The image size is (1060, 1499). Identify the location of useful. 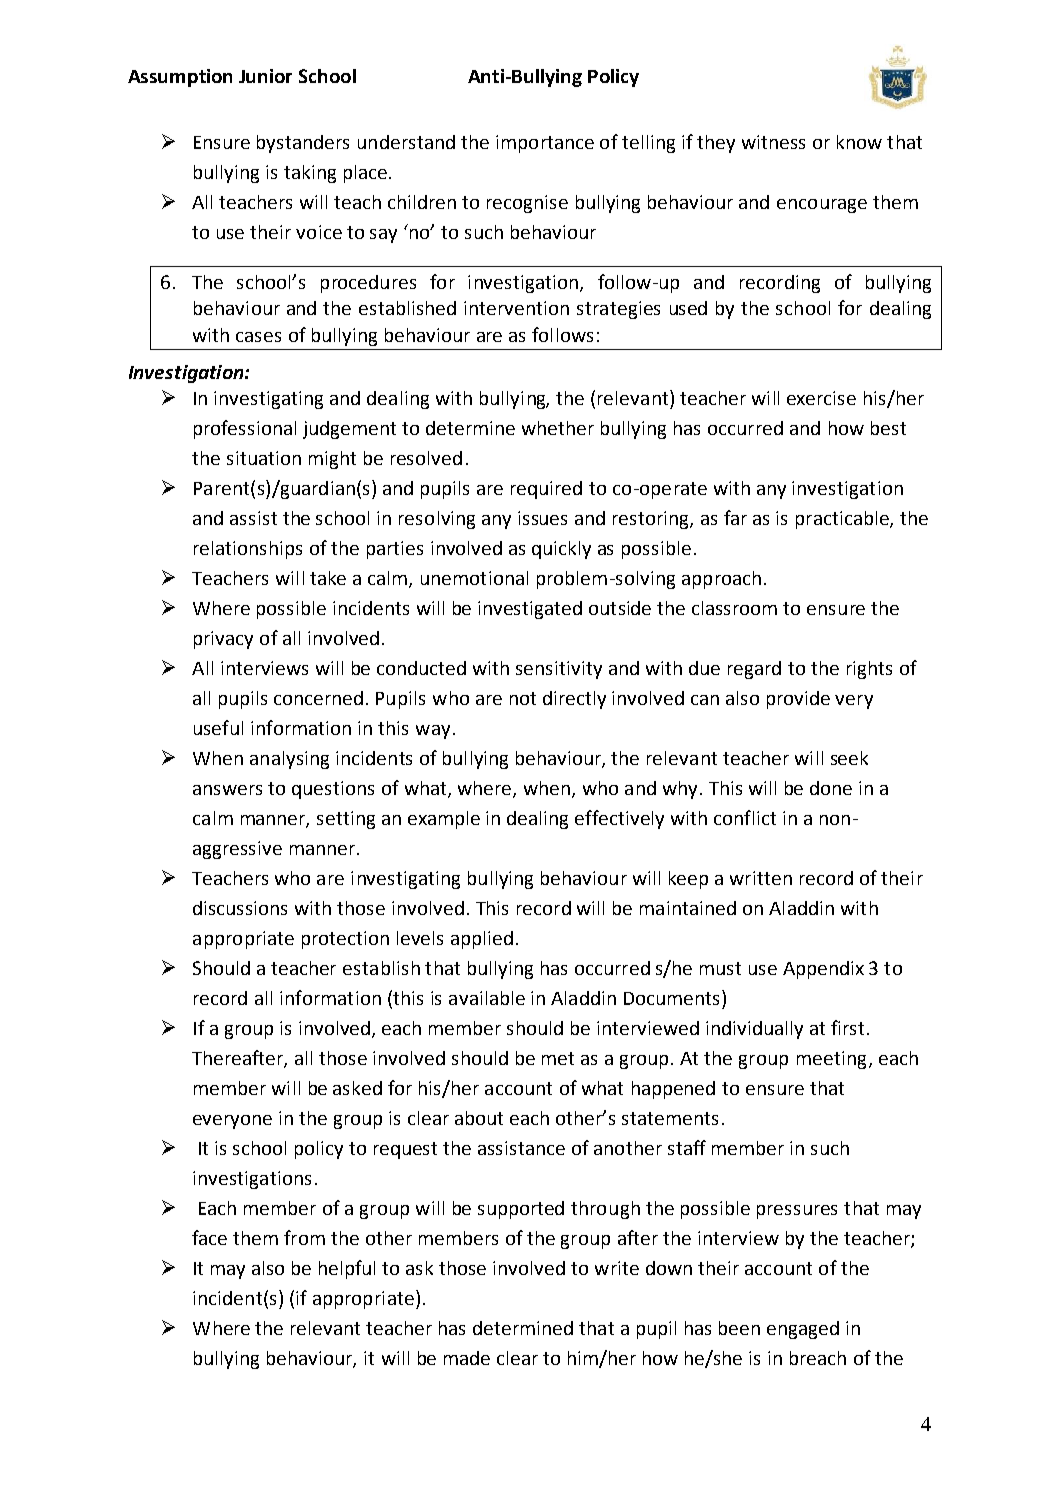
(218, 727).
